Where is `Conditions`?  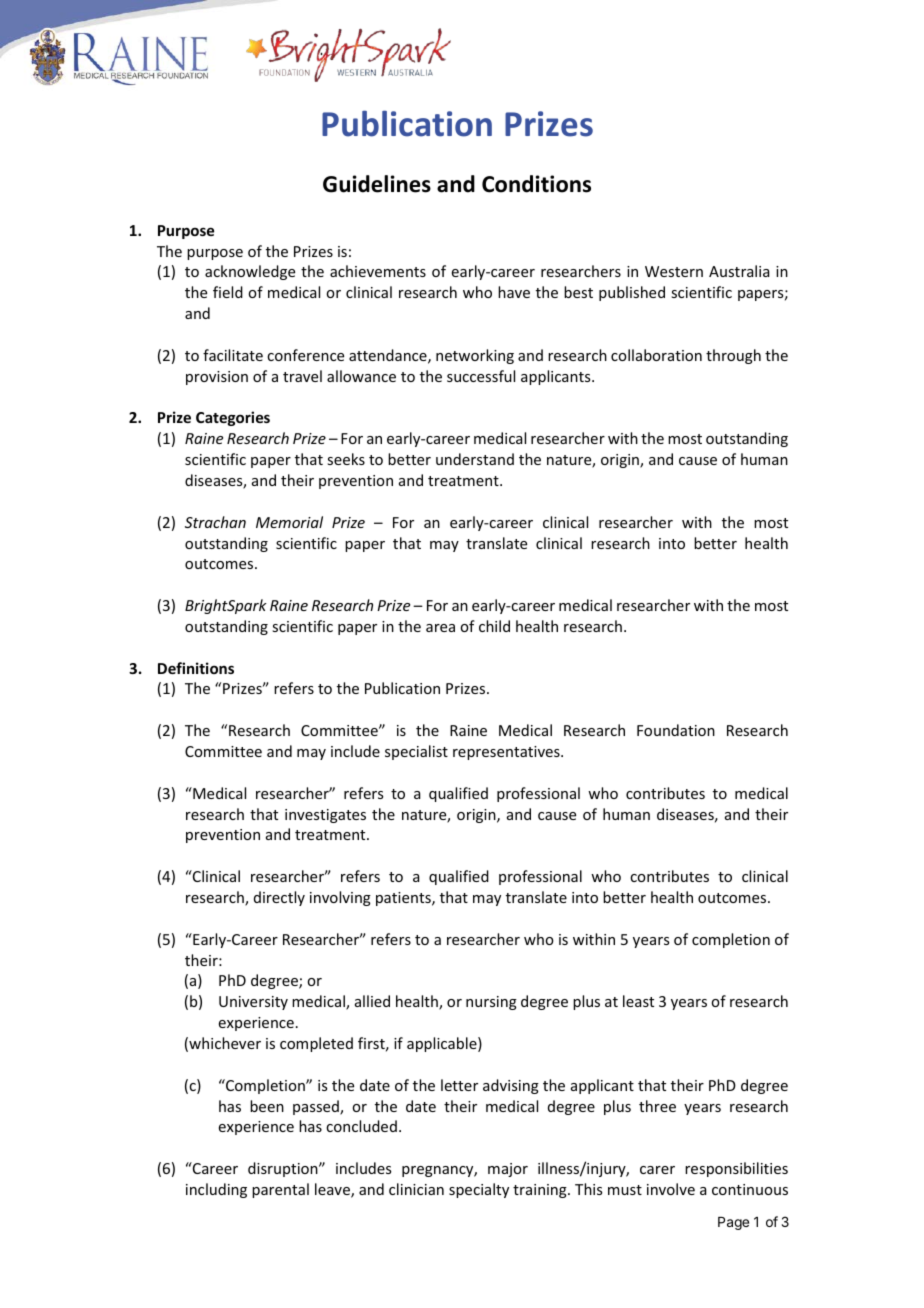
Conditions is located at coordinates (536, 184).
